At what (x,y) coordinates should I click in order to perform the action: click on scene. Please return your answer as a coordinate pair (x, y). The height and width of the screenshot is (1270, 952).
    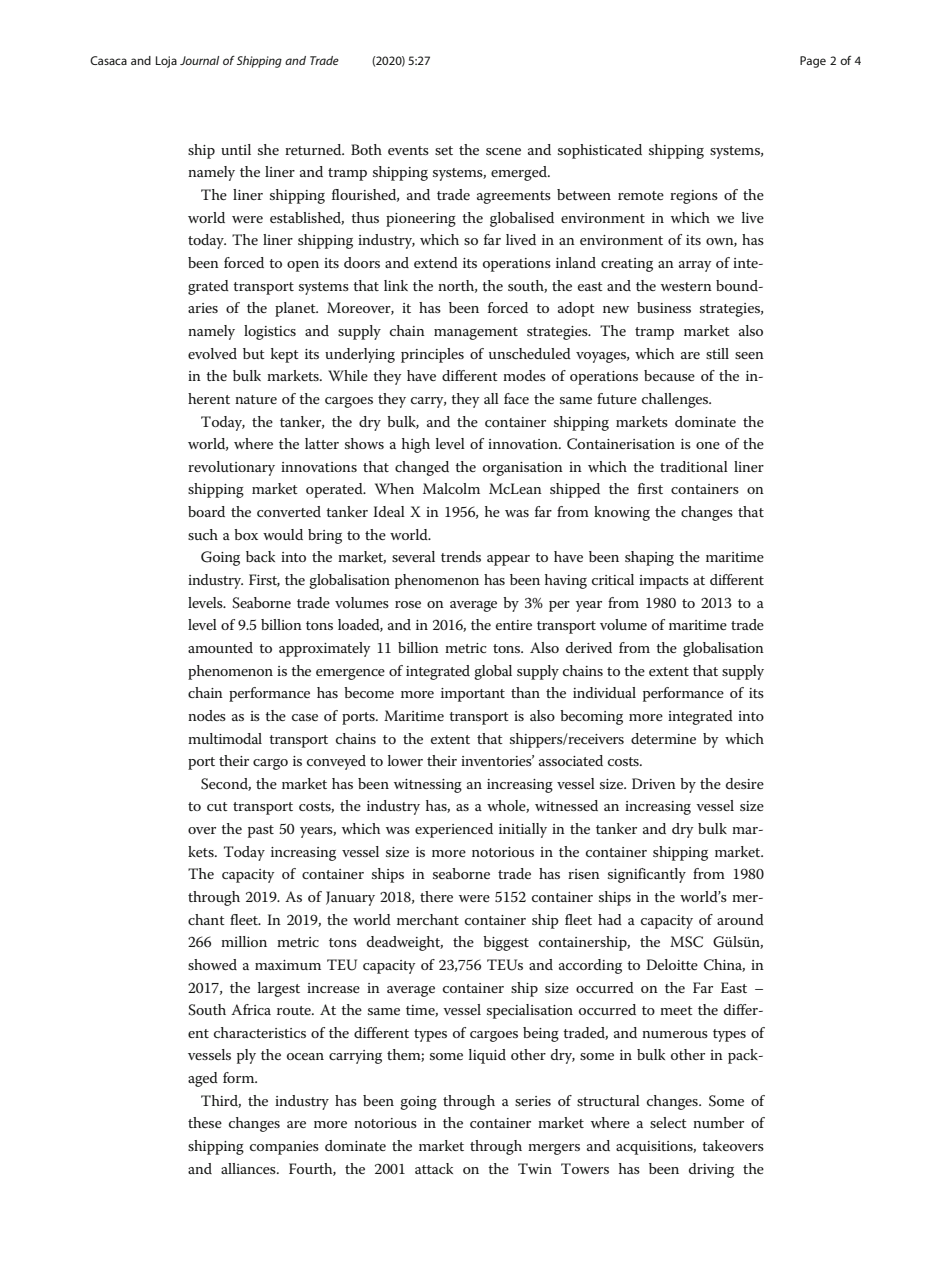
    Looking at the image, I should click on (503, 151).
